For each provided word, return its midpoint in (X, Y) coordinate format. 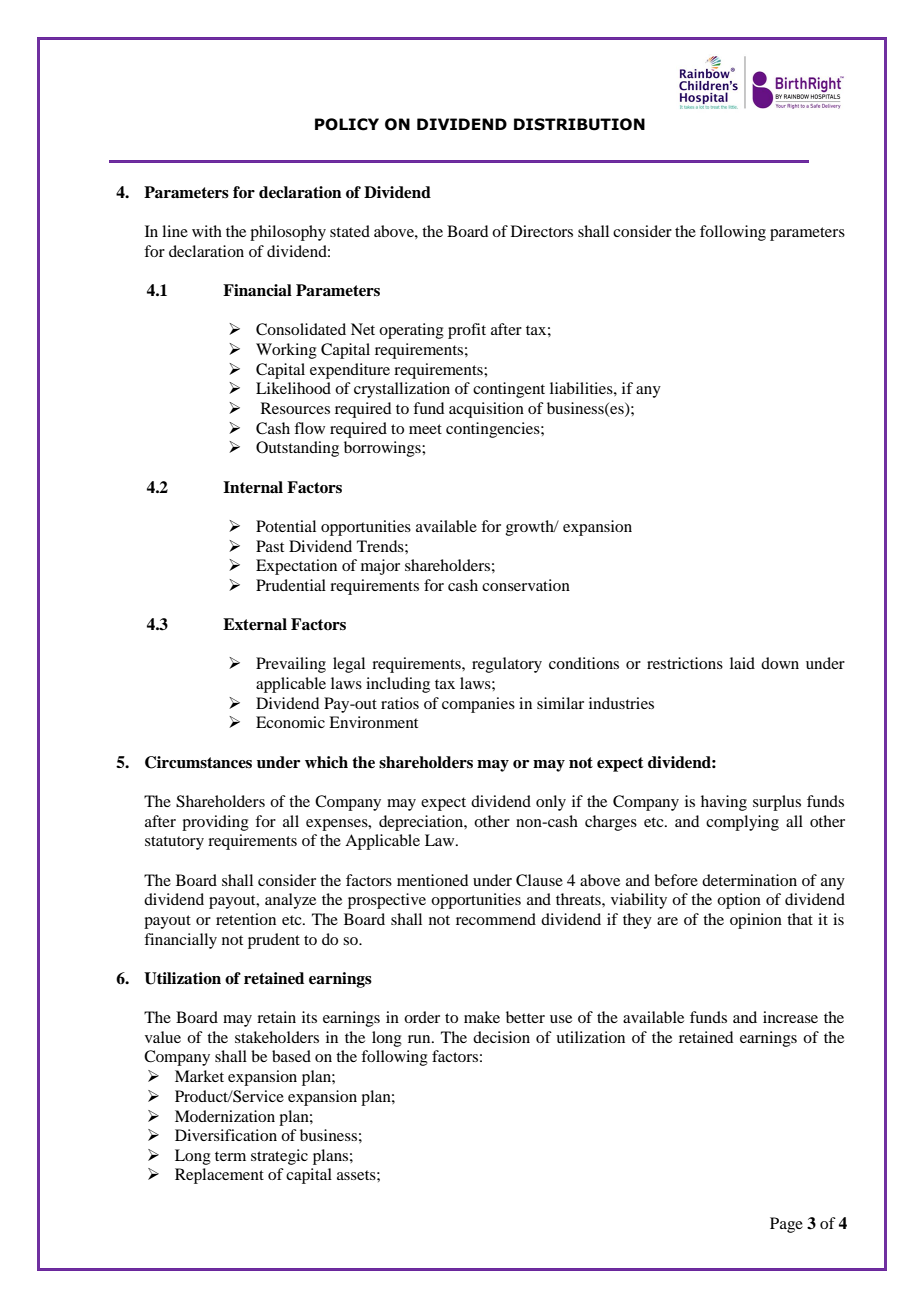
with (207, 231)
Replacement (219, 1176)
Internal (253, 487)
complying (742, 823)
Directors (542, 231)
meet (425, 429)
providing (215, 823)
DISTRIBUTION (579, 124)
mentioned (432, 880)
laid (742, 663)
